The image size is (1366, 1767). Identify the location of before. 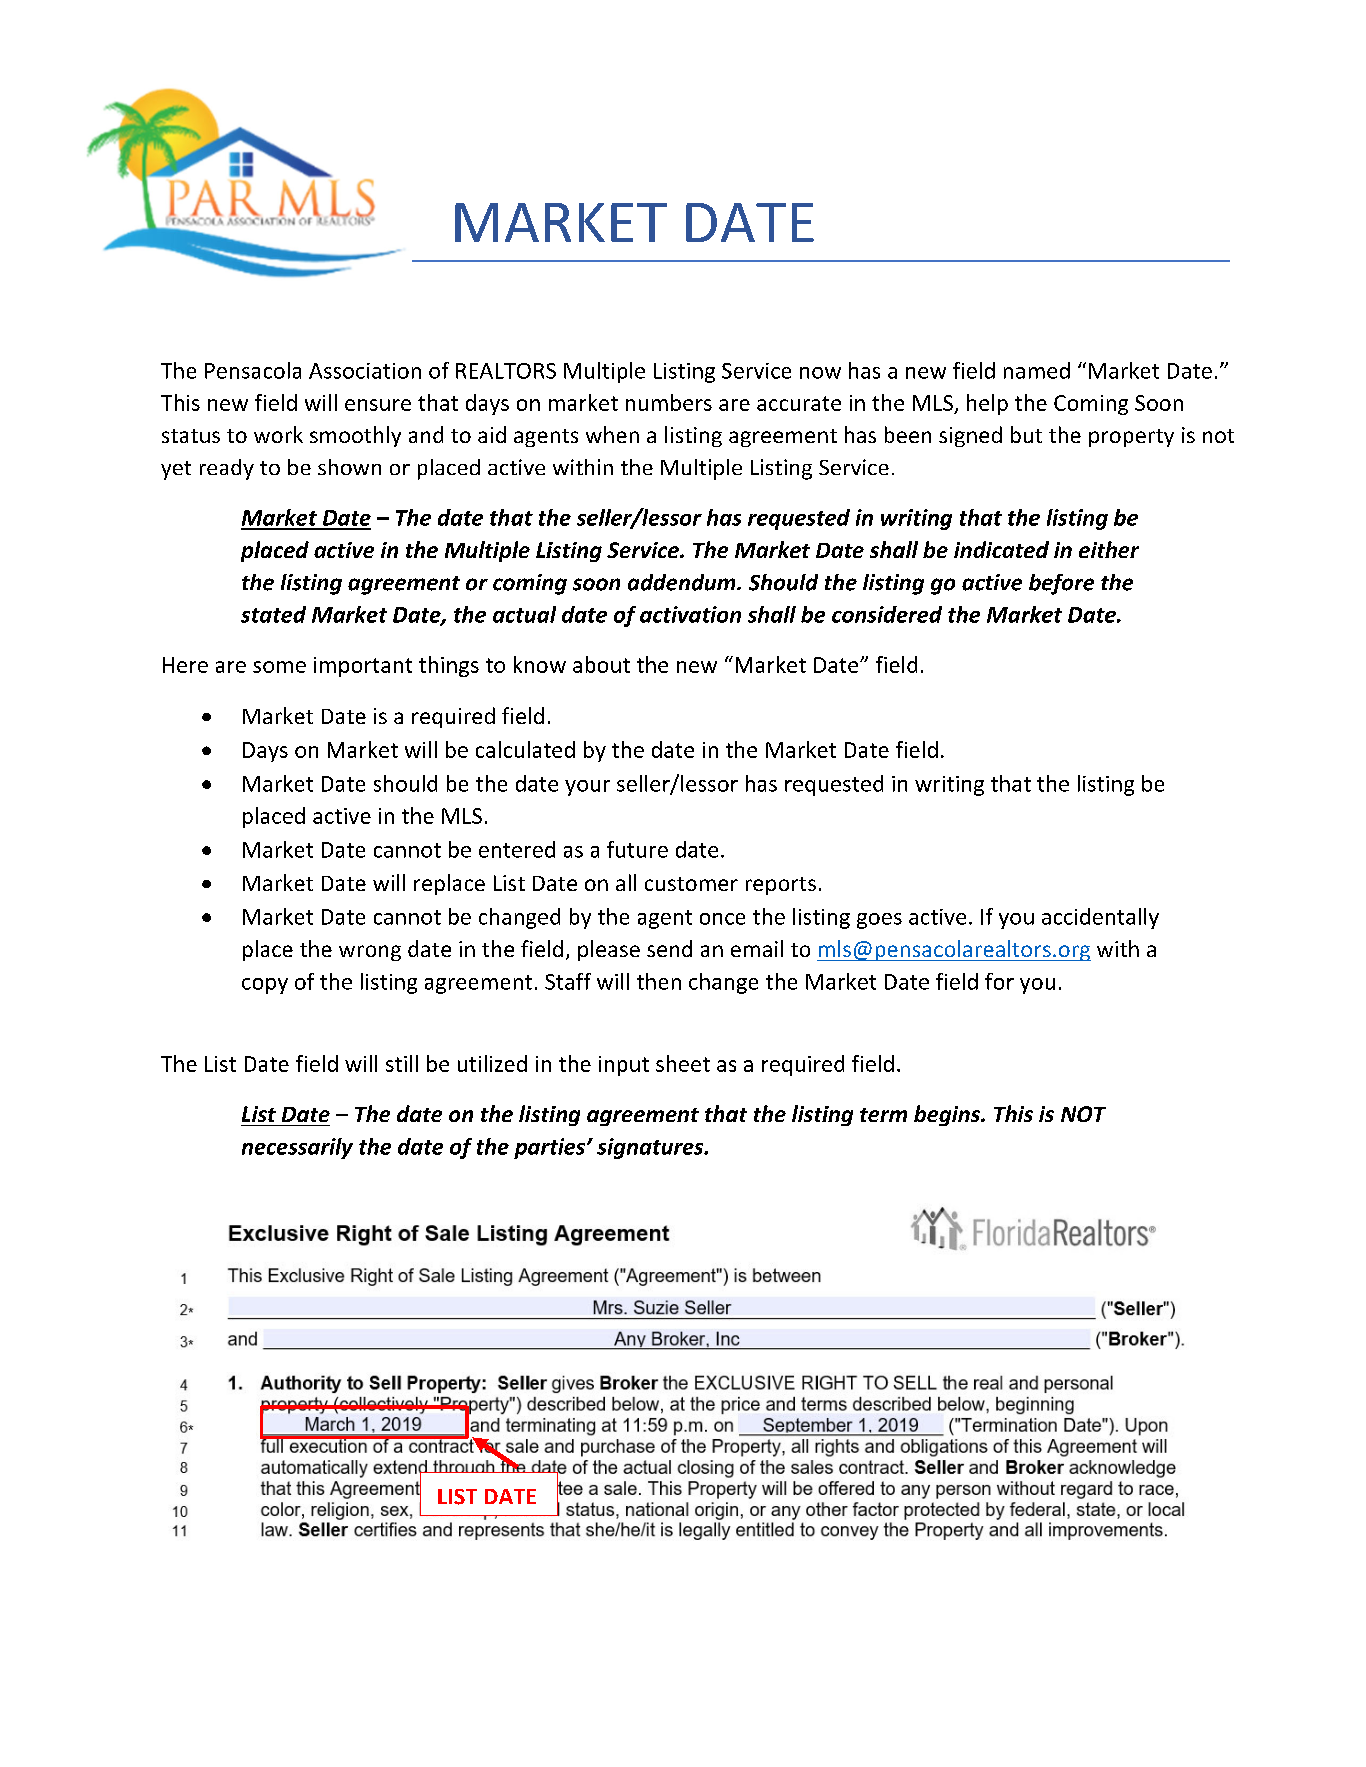
(1061, 584).
